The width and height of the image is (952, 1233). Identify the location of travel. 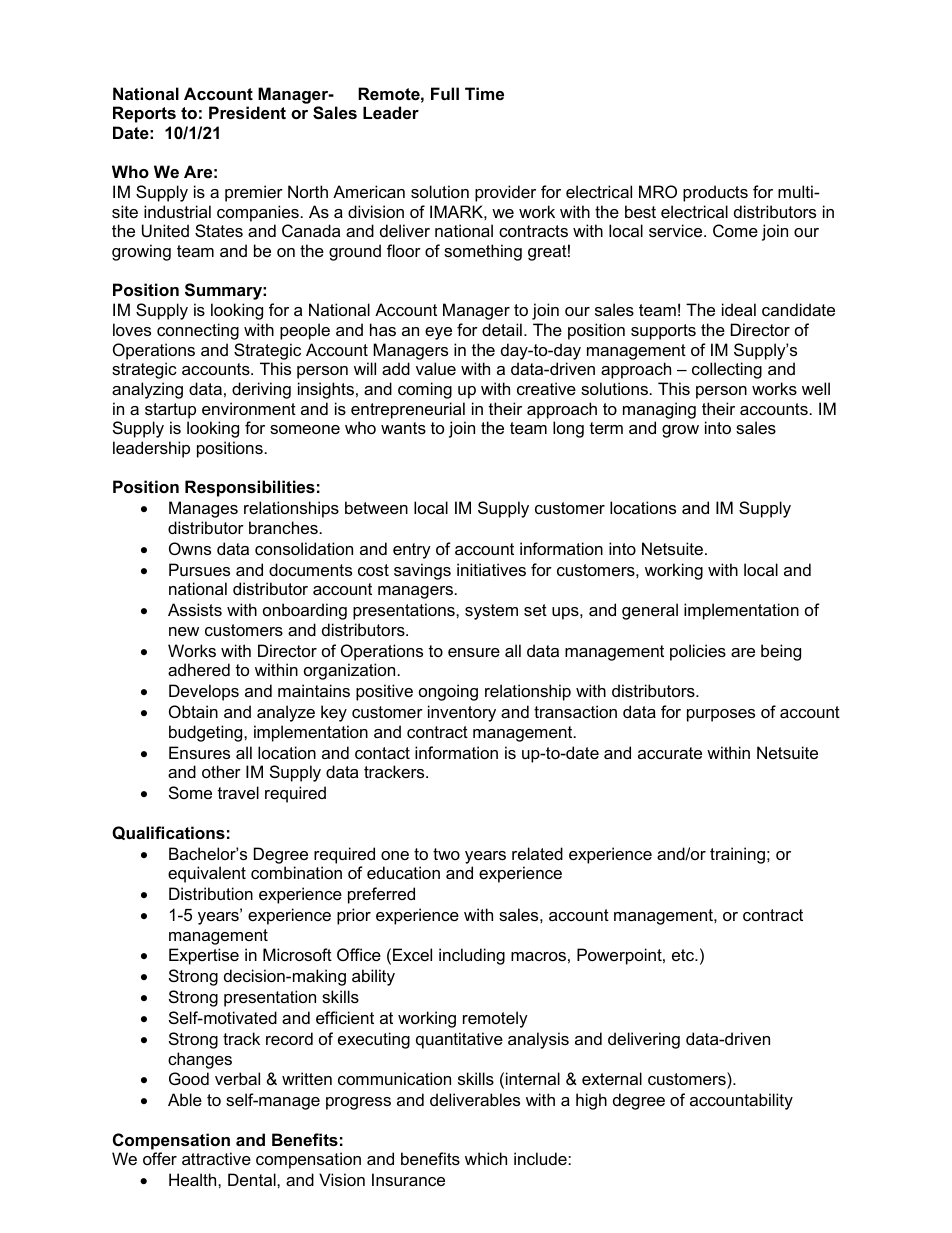
(238, 792).
